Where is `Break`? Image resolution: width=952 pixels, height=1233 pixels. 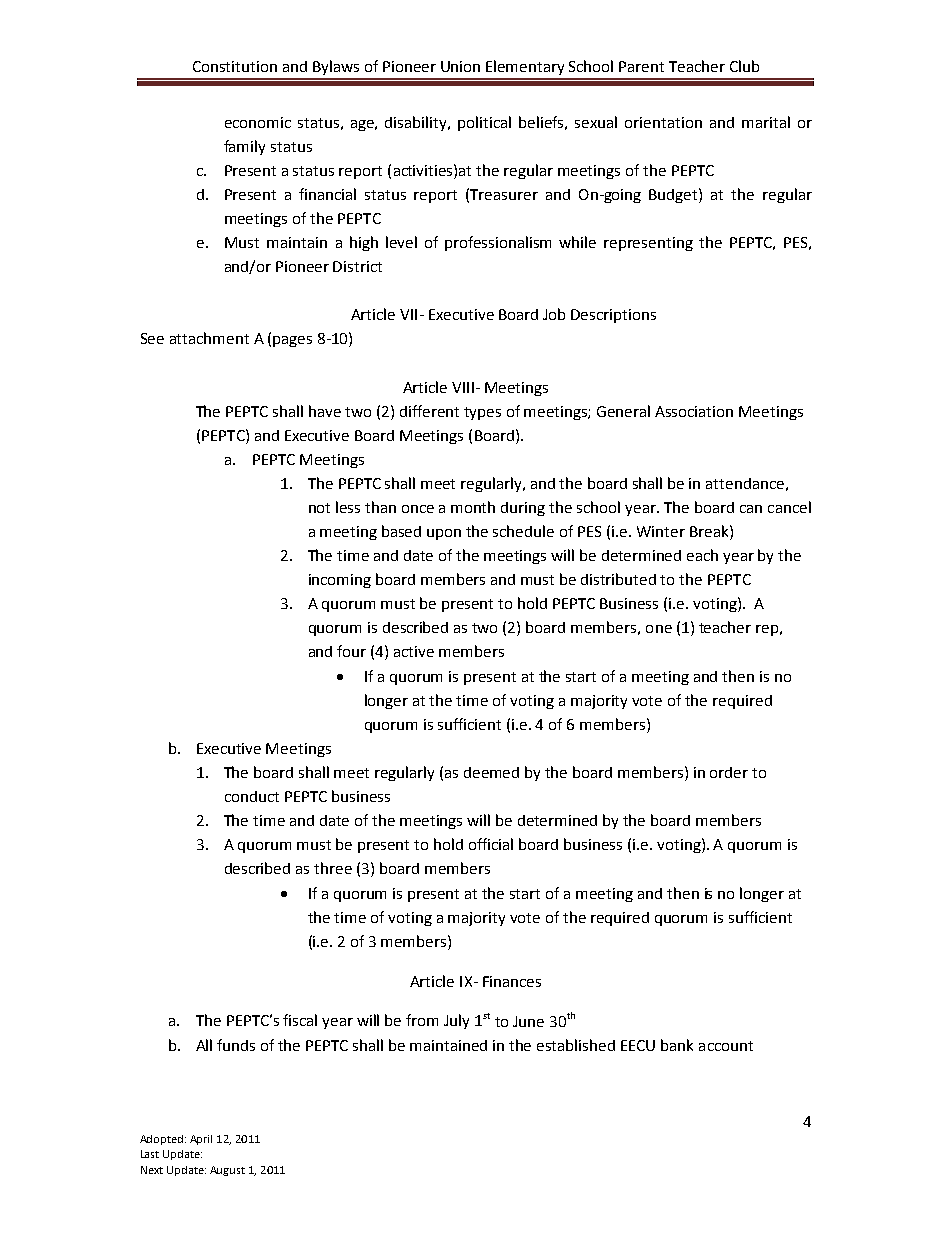
Break is located at coordinates (710, 531).
